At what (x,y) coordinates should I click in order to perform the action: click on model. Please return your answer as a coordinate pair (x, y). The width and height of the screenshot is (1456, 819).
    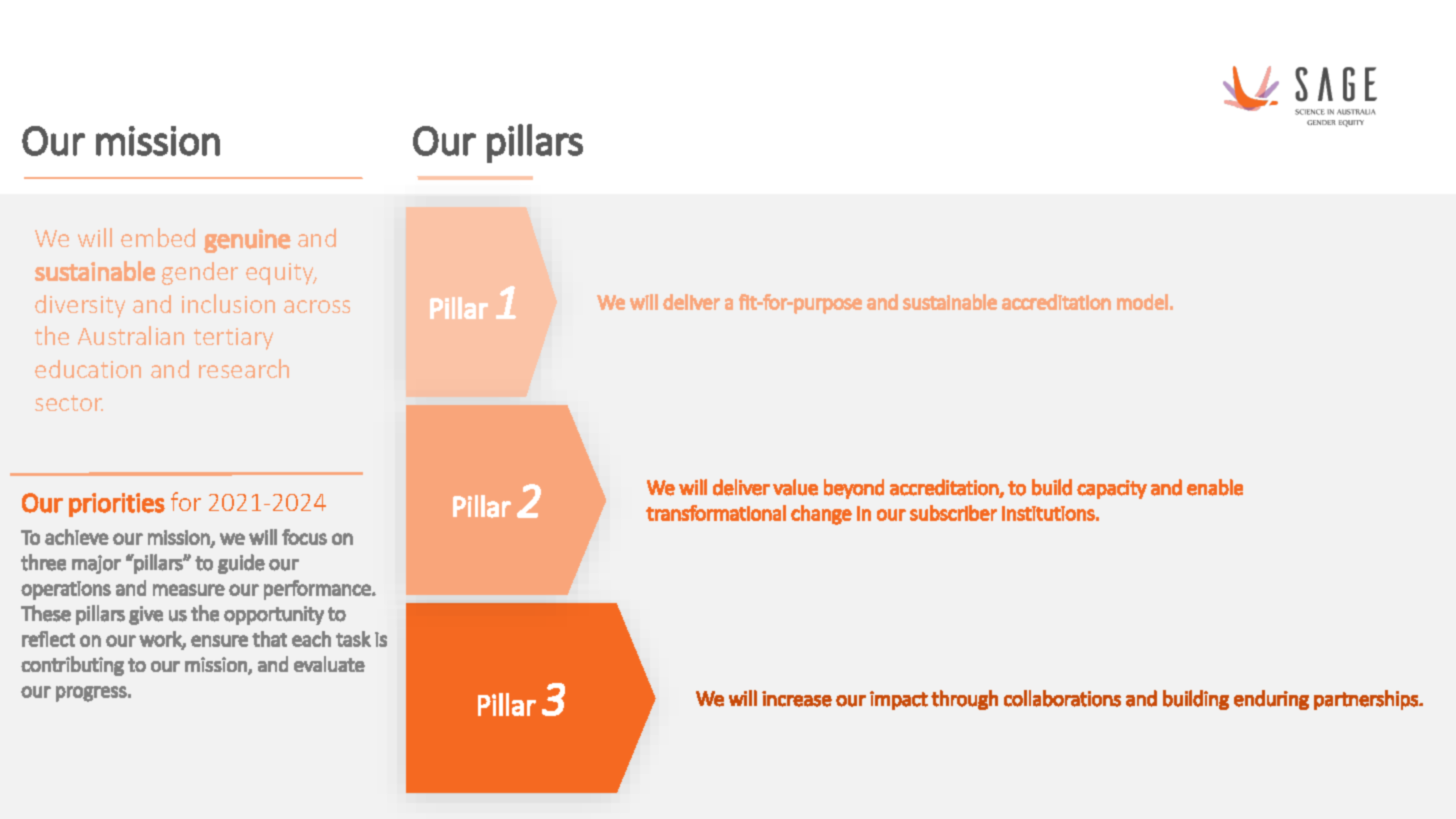
    Looking at the image, I should click on (1142, 302).
